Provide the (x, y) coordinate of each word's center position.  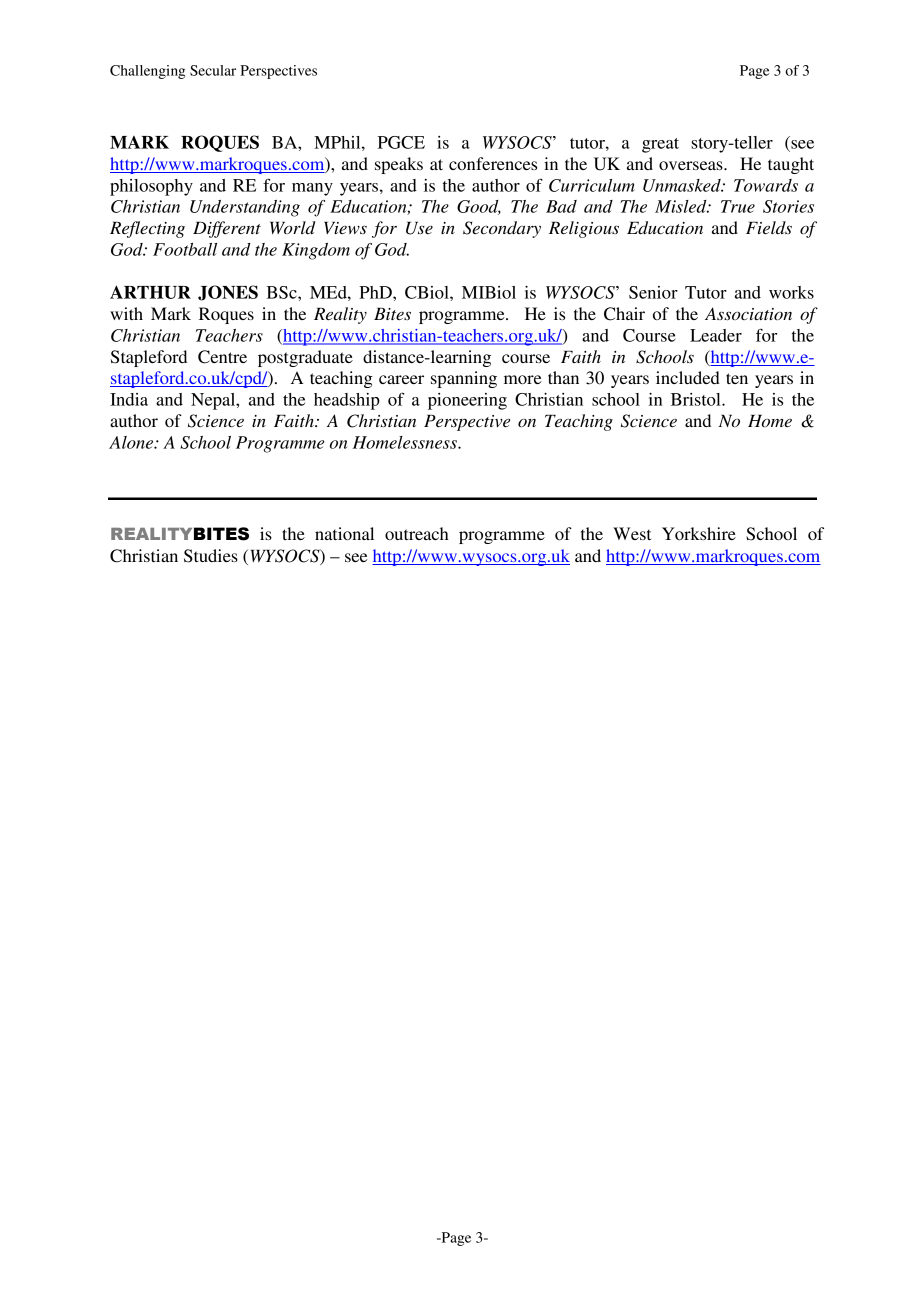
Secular (213, 70)
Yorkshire (699, 533)
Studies (211, 556)
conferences (493, 163)
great (660, 145)
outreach (417, 533)
